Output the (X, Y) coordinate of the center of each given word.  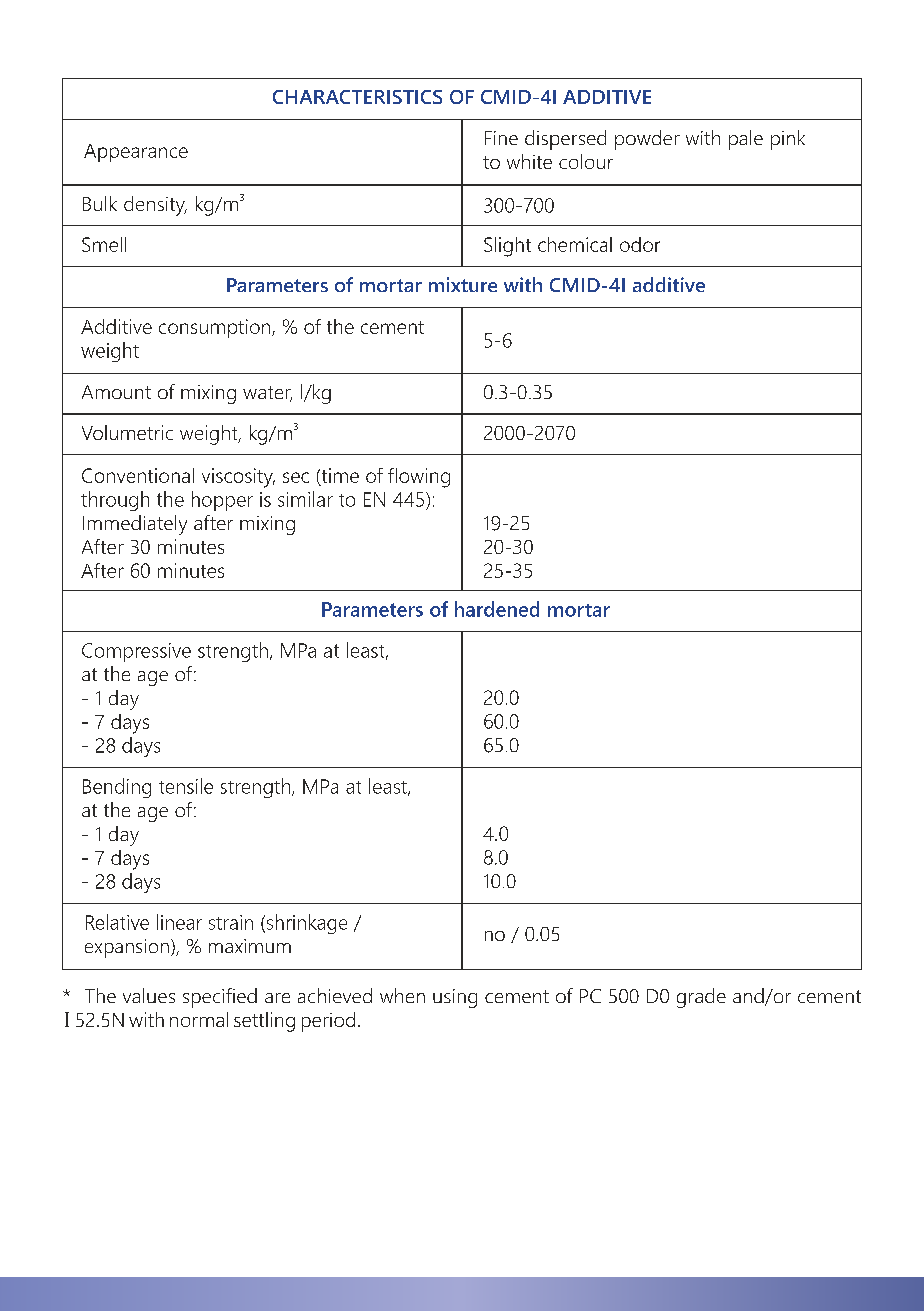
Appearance (136, 153)
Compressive (136, 652)
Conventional (138, 475)
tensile (186, 786)
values (149, 995)
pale (746, 140)
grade (701, 998)
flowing (419, 478)
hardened (497, 609)
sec (296, 477)
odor (640, 244)
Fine (501, 138)
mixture (463, 284)
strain (231, 922)
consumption (216, 328)
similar (305, 499)
